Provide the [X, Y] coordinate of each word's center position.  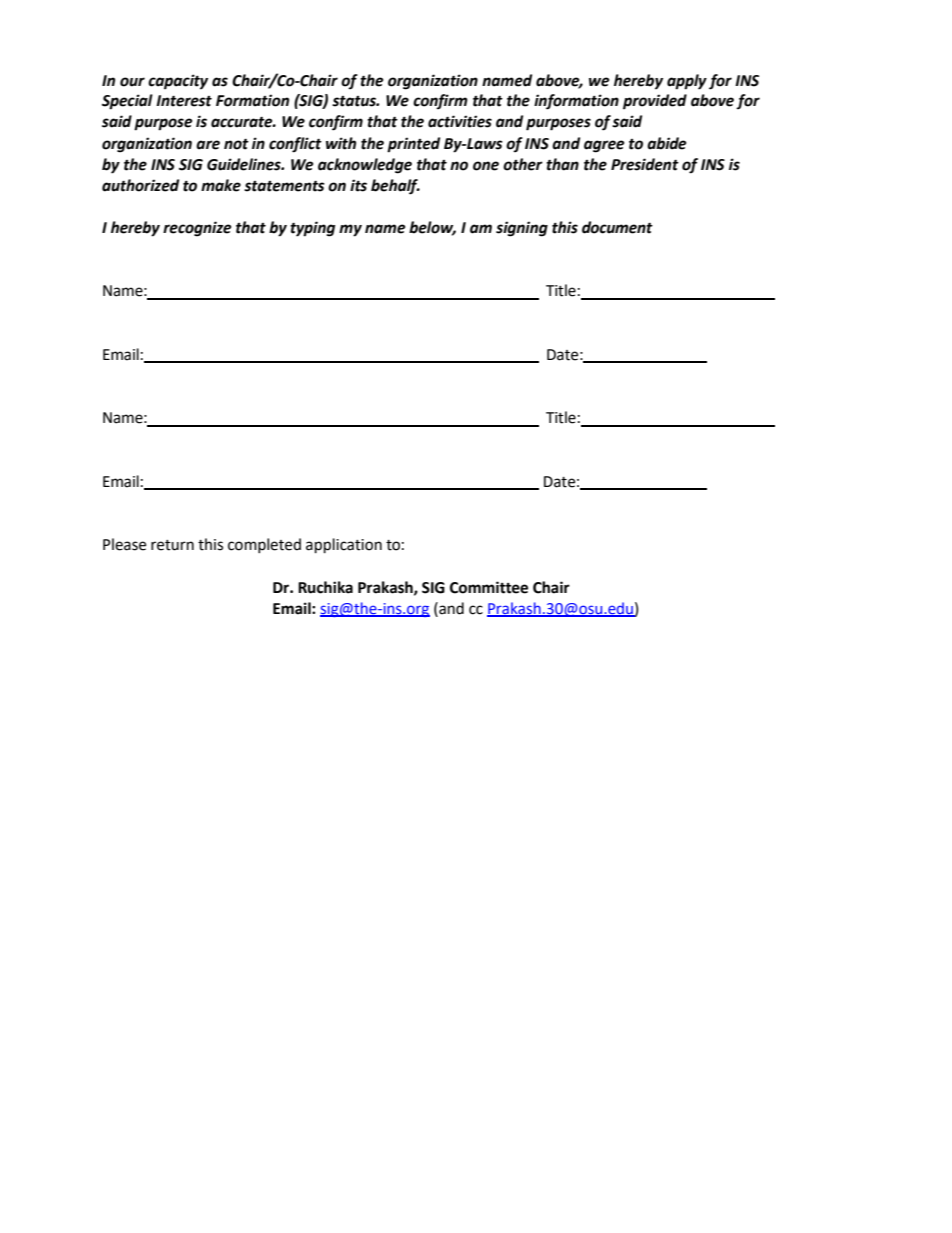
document [617, 227]
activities [460, 121]
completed [264, 545]
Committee [489, 587]
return [172, 545]
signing [522, 229]
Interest [184, 101]
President [645, 164]
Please [124, 544]
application [344, 546]
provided [655, 102]
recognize [197, 229]
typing [312, 229]
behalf [395, 187]
